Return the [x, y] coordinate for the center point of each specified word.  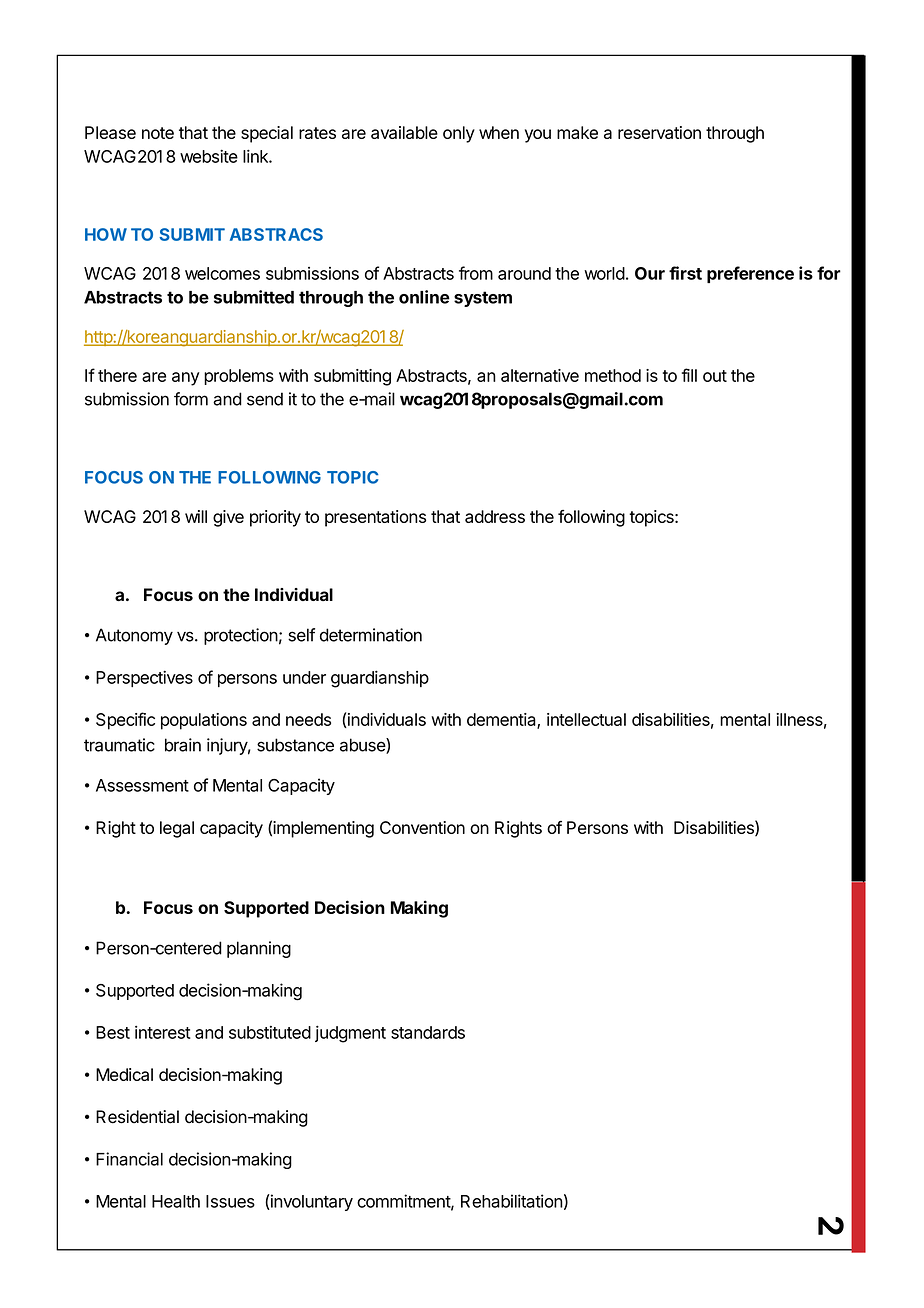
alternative [540, 375]
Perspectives [144, 678]
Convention [422, 827]
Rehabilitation [512, 1201]
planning [259, 949]
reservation [659, 132]
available [404, 132]
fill [689, 375]
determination [371, 635]
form [191, 399]
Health [176, 1201]
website [209, 156]
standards [428, 1032]
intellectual [586, 719]
